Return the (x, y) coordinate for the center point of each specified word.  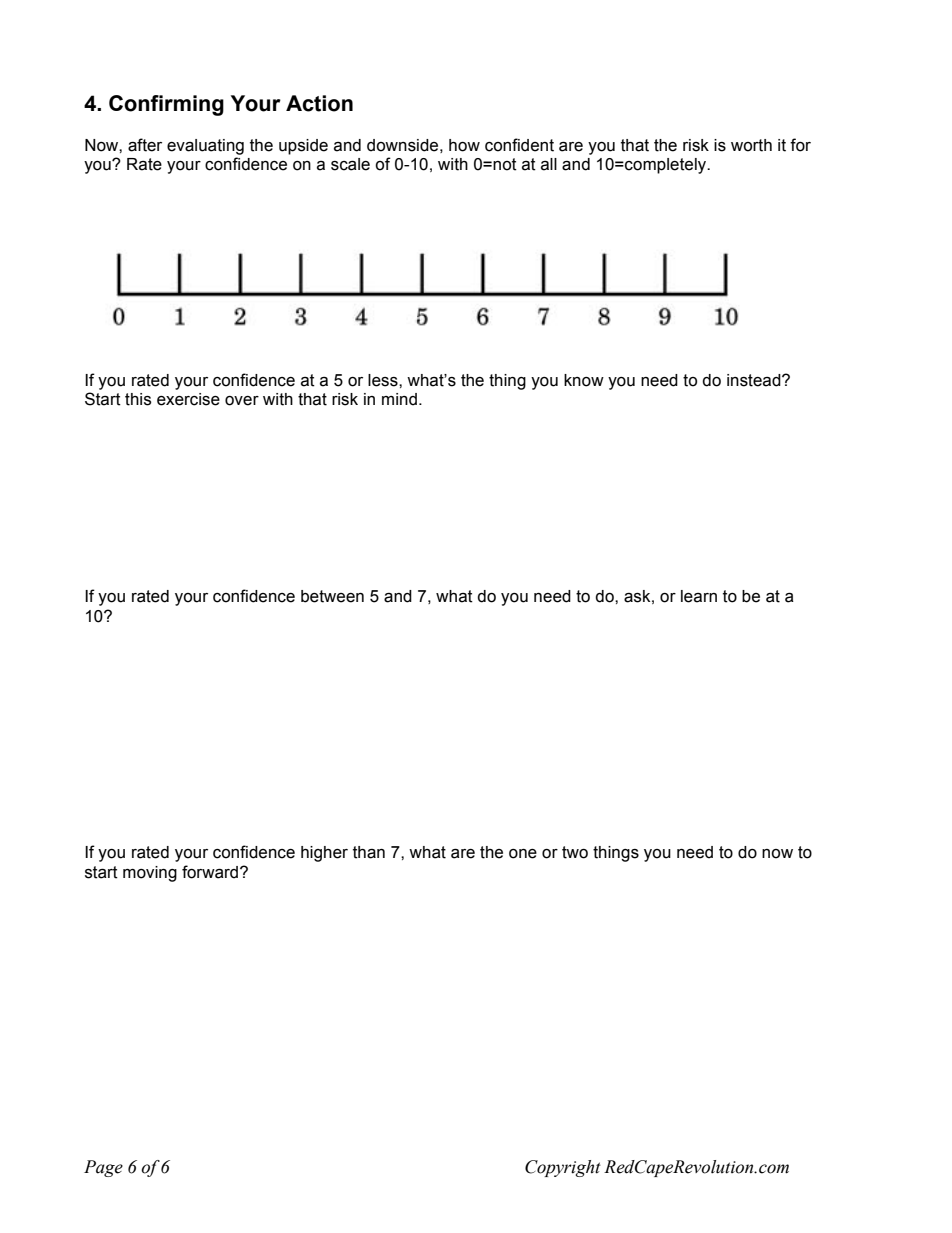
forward (211, 872)
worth (751, 145)
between (332, 596)
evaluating (205, 147)
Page (103, 1168)
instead (755, 380)
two (575, 852)
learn (699, 596)
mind (399, 399)
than (369, 852)
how (464, 145)
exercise (188, 399)
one (523, 854)
